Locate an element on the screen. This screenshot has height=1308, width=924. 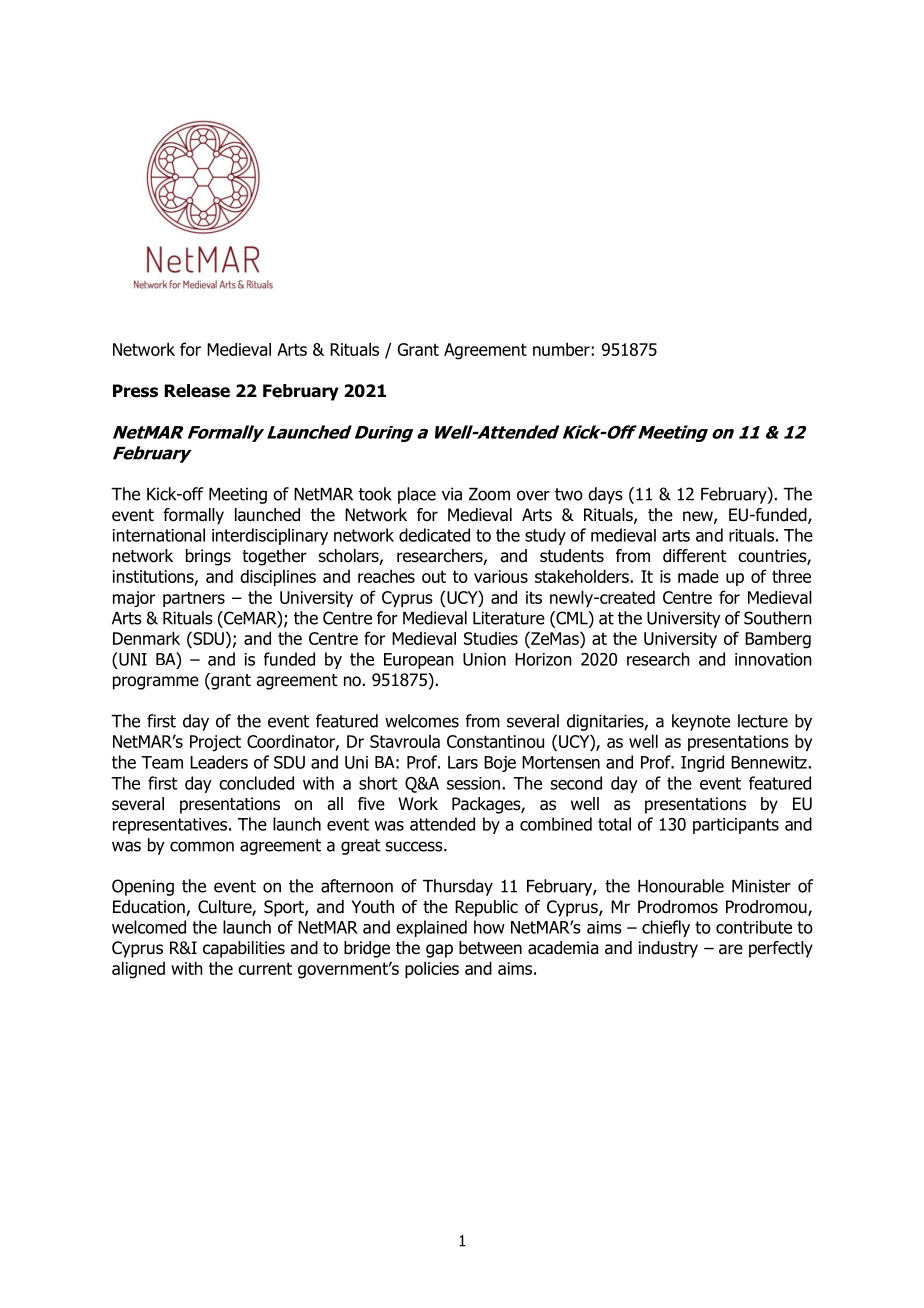
capabilities is located at coordinates (244, 949).
